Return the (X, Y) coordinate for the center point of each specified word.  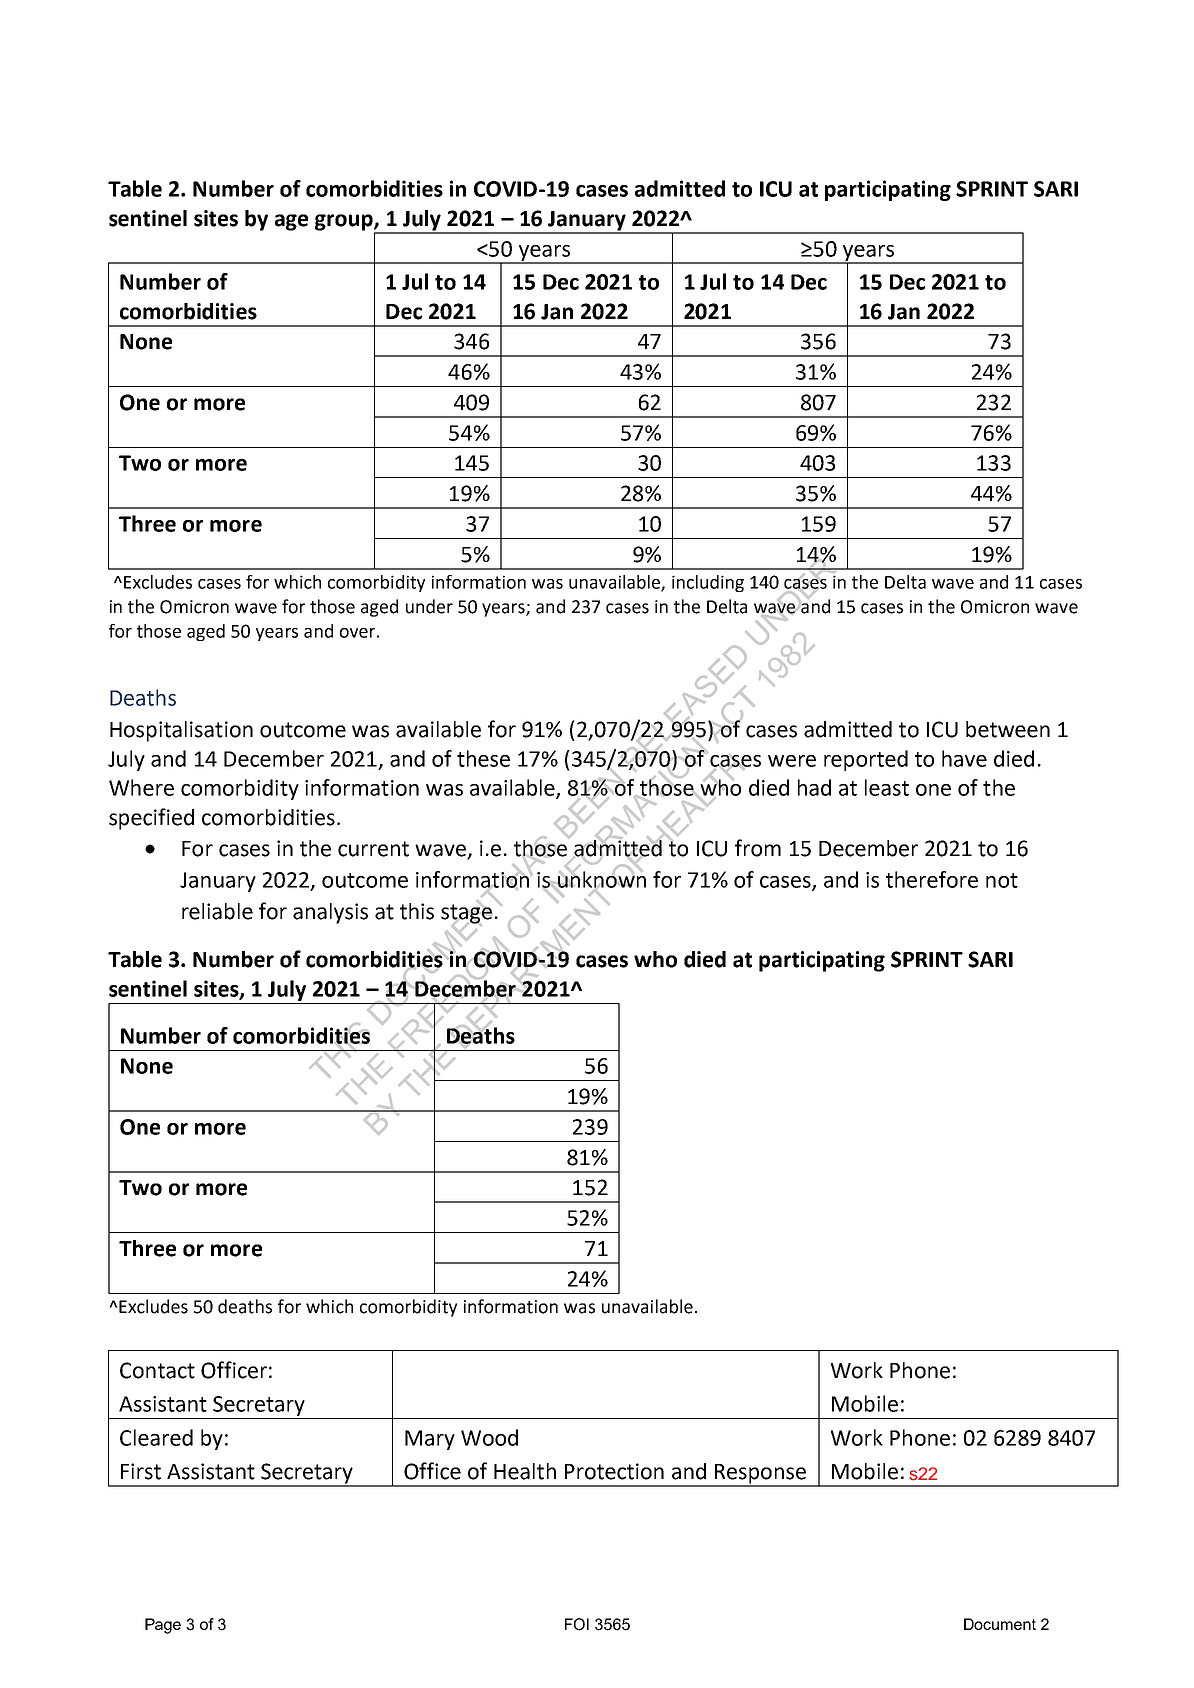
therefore (932, 879)
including (708, 583)
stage (467, 914)
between (1008, 729)
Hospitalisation (181, 731)
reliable (217, 911)
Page (163, 1626)
